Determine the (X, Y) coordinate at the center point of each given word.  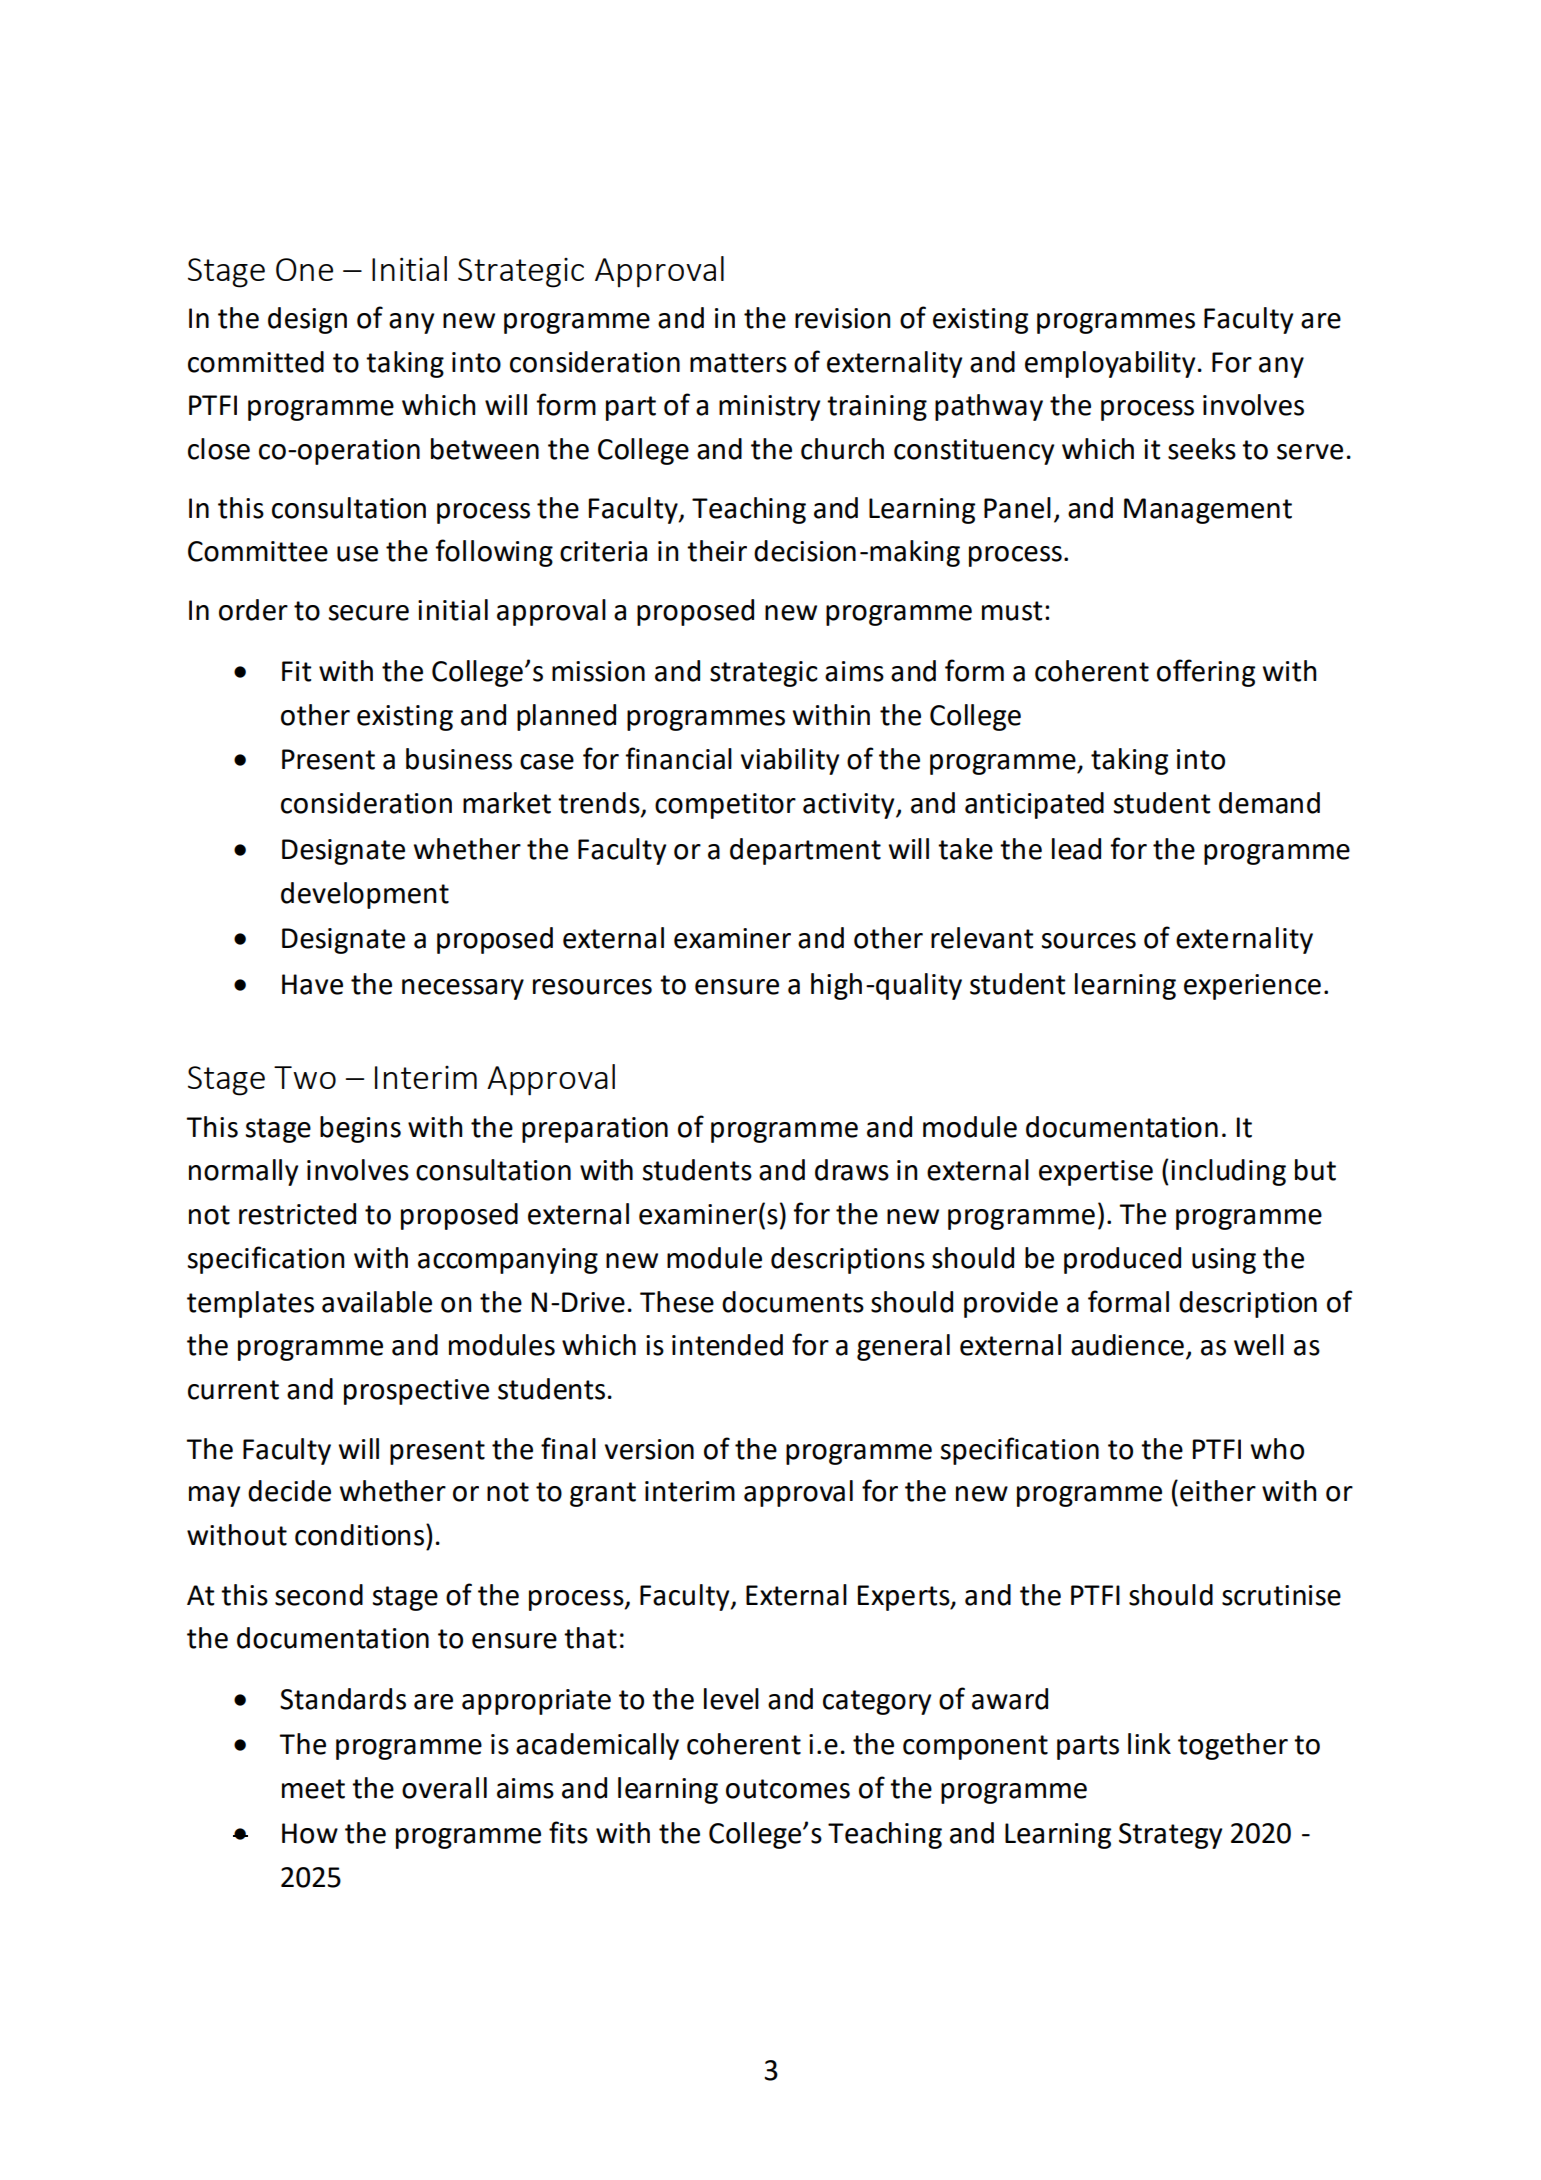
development (365, 895)
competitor (725, 806)
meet (313, 1789)
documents (793, 1302)
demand (1269, 803)
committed (256, 362)
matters (738, 363)
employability (1110, 364)
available (377, 1302)
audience (1127, 1345)
